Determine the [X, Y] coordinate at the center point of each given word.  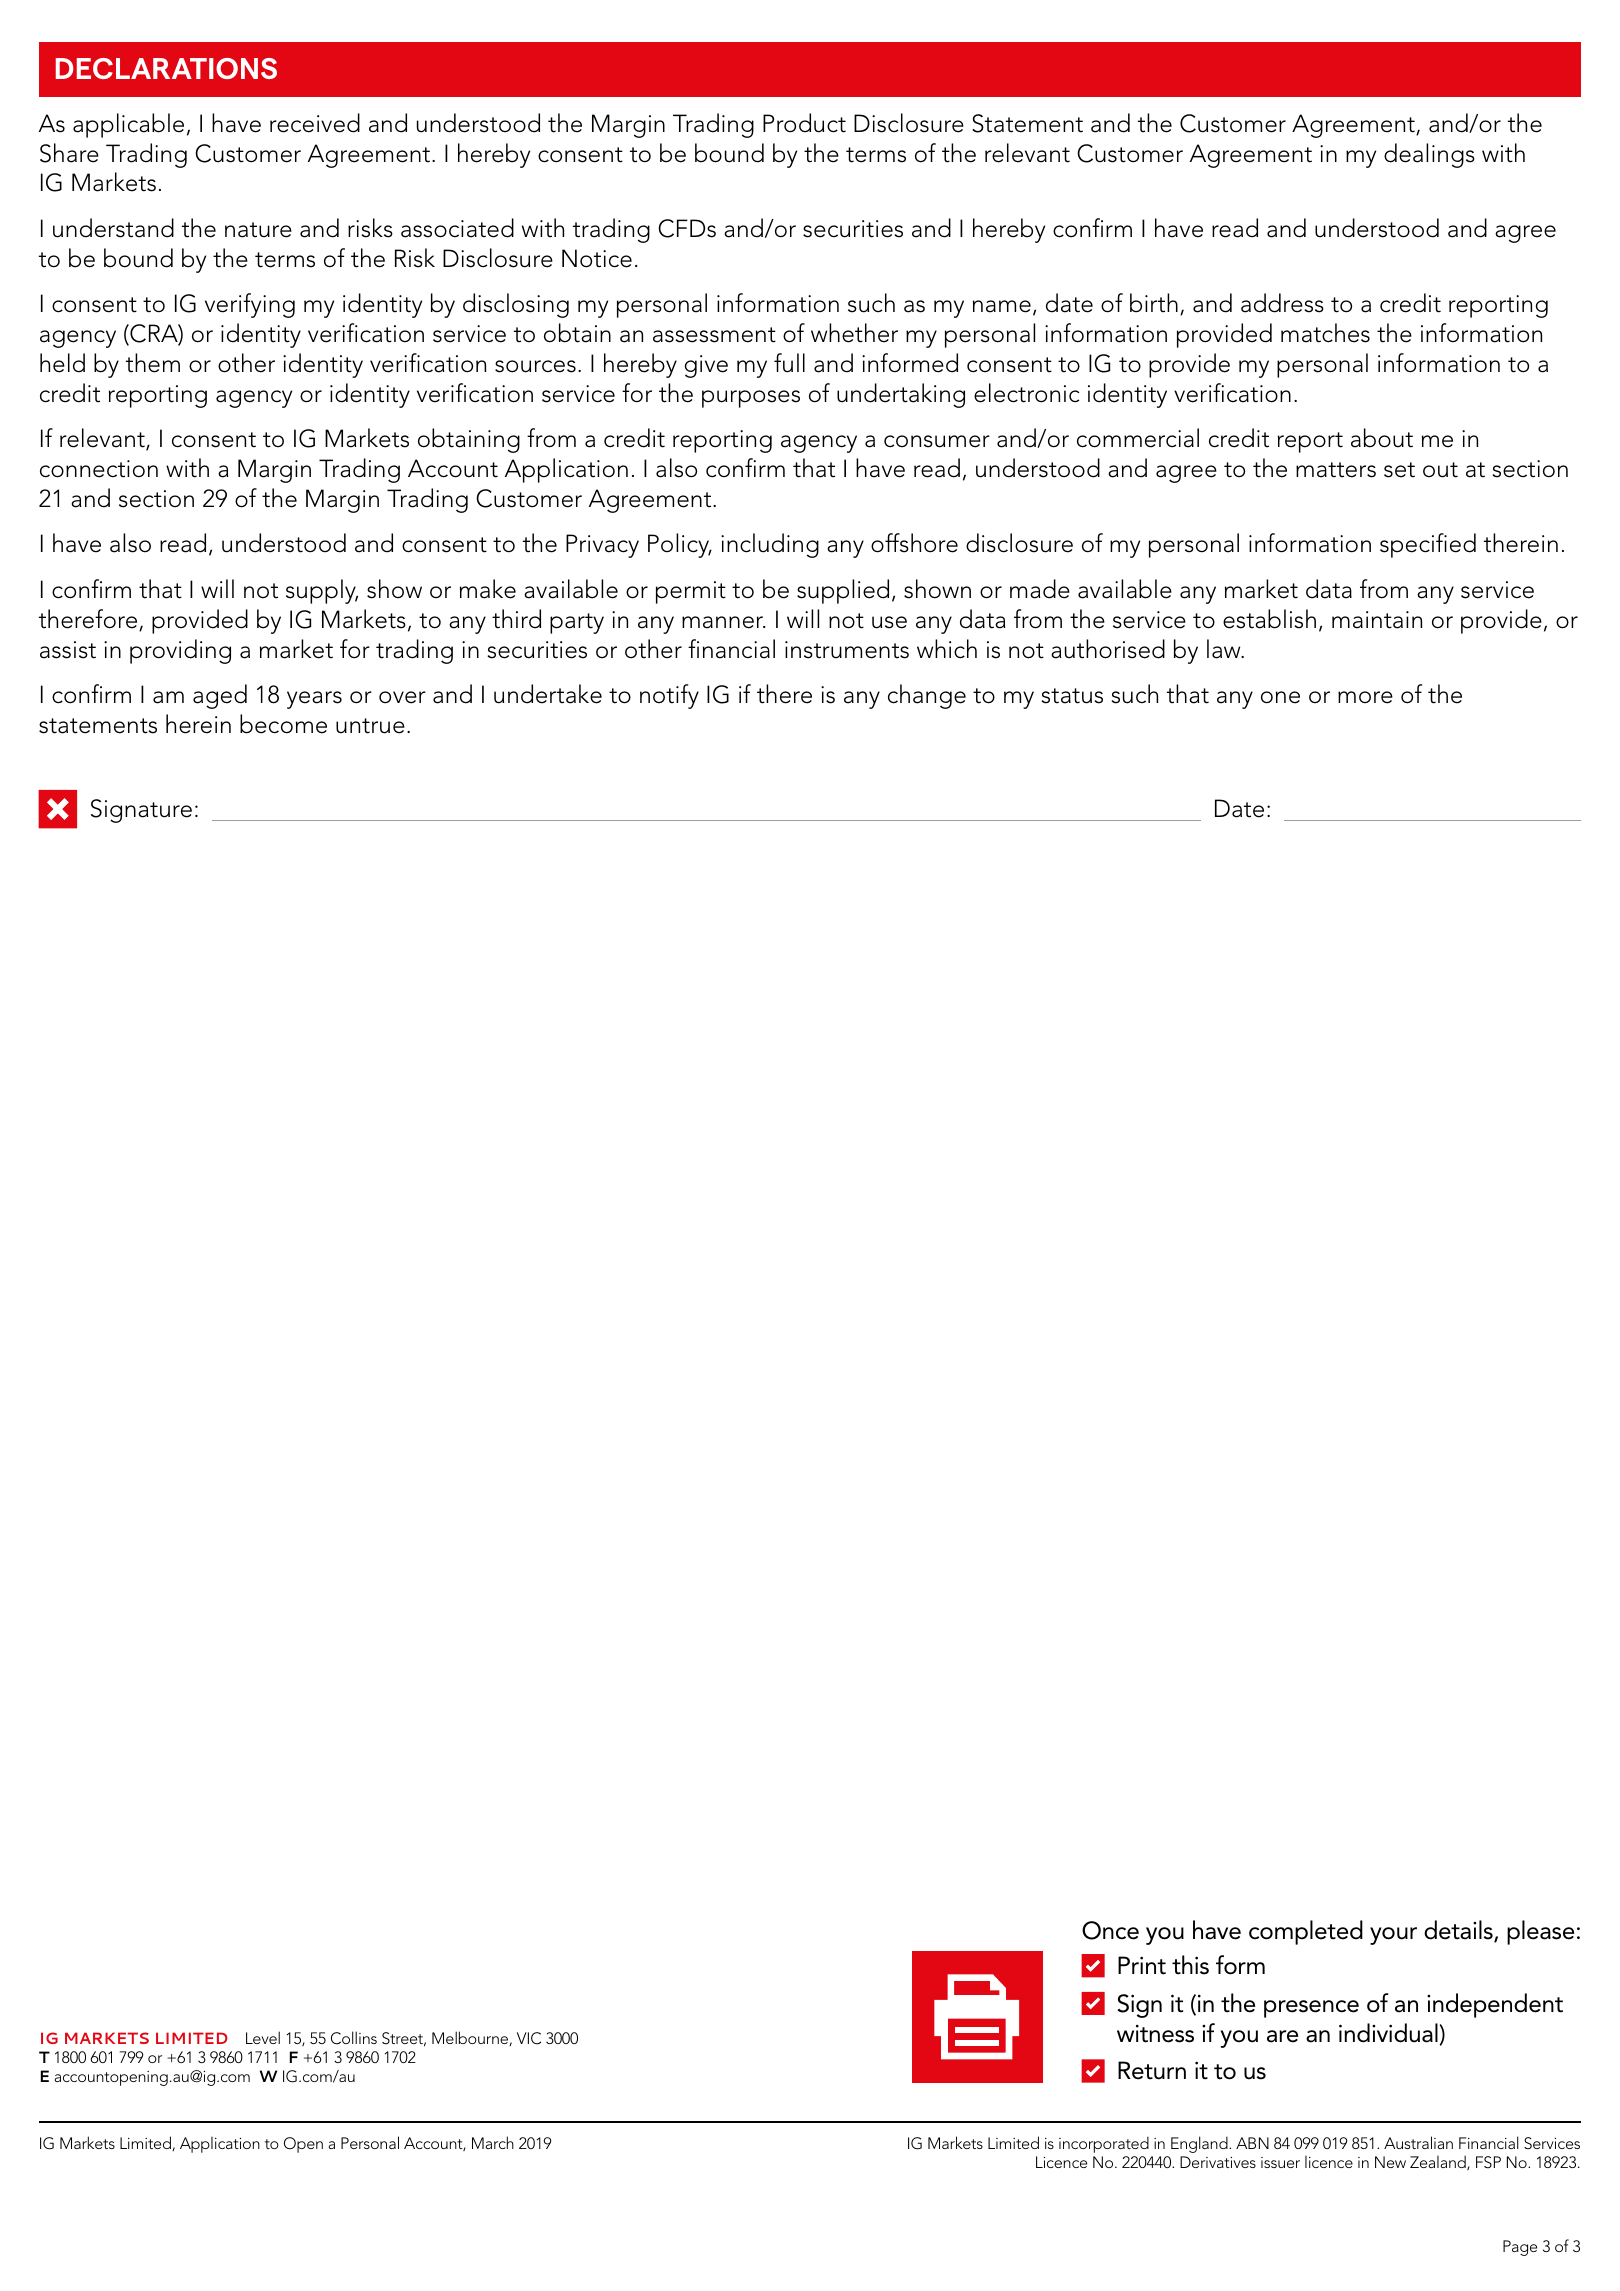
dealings [1429, 155]
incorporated [1104, 2144]
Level [263, 2037]
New [1390, 2162]
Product [804, 123]
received [315, 123]
